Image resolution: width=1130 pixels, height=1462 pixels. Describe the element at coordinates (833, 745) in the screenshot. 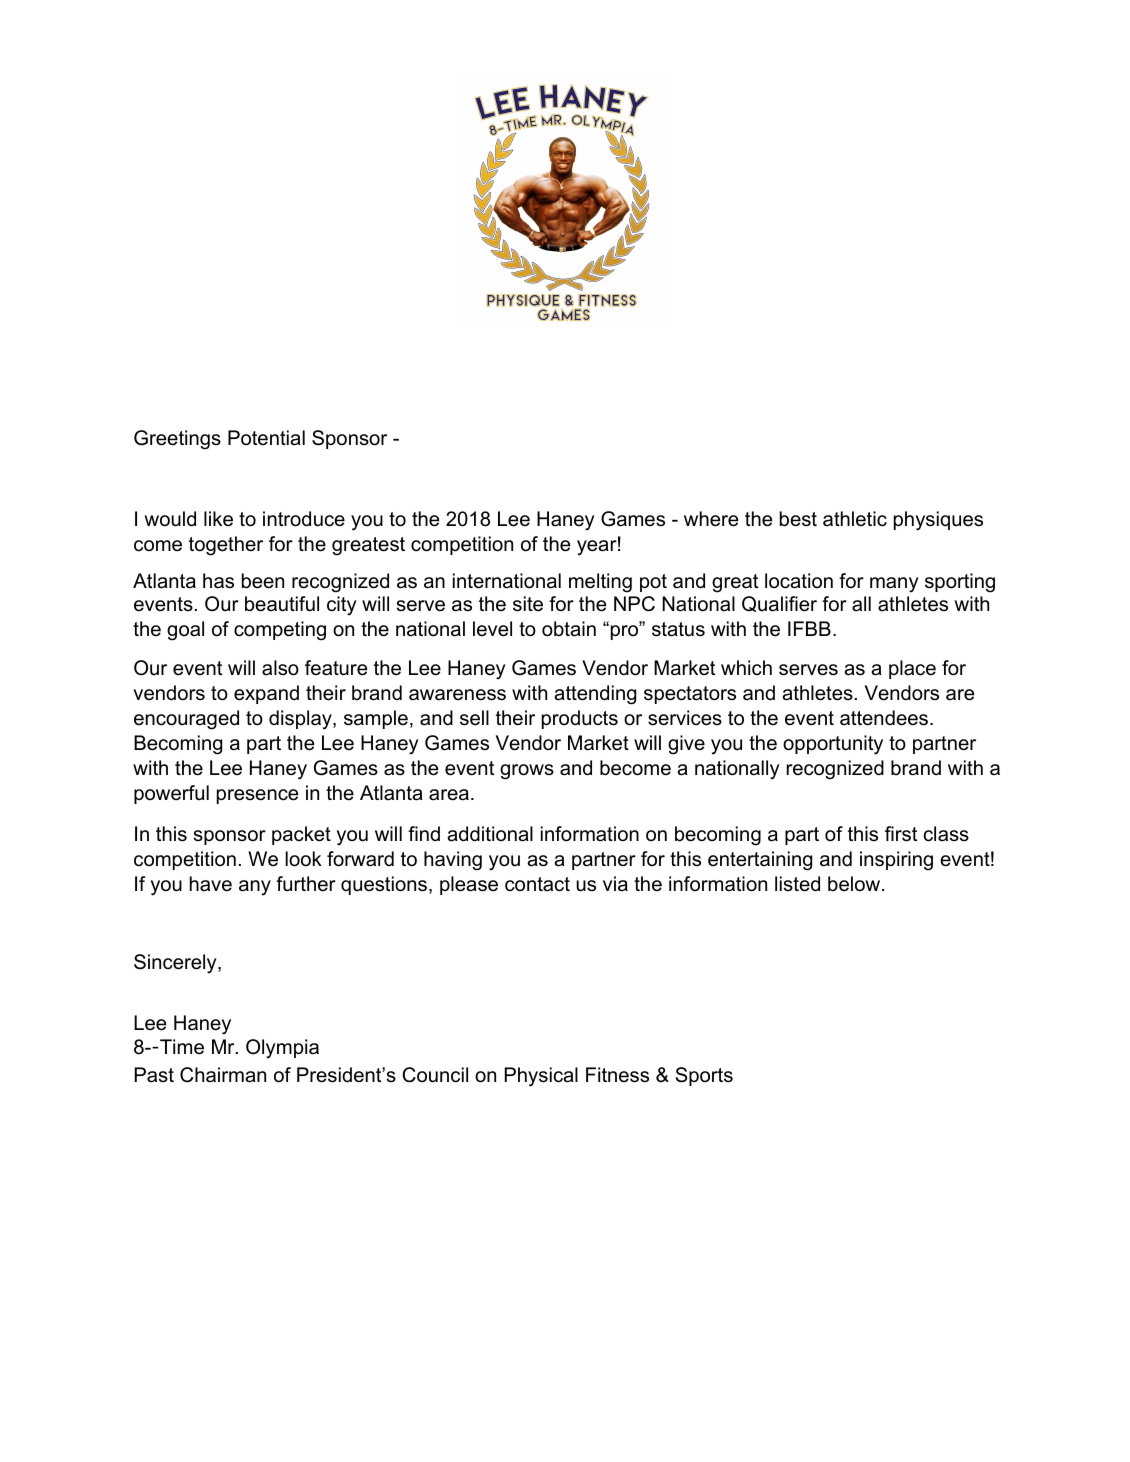

I see `opportunity` at that location.
